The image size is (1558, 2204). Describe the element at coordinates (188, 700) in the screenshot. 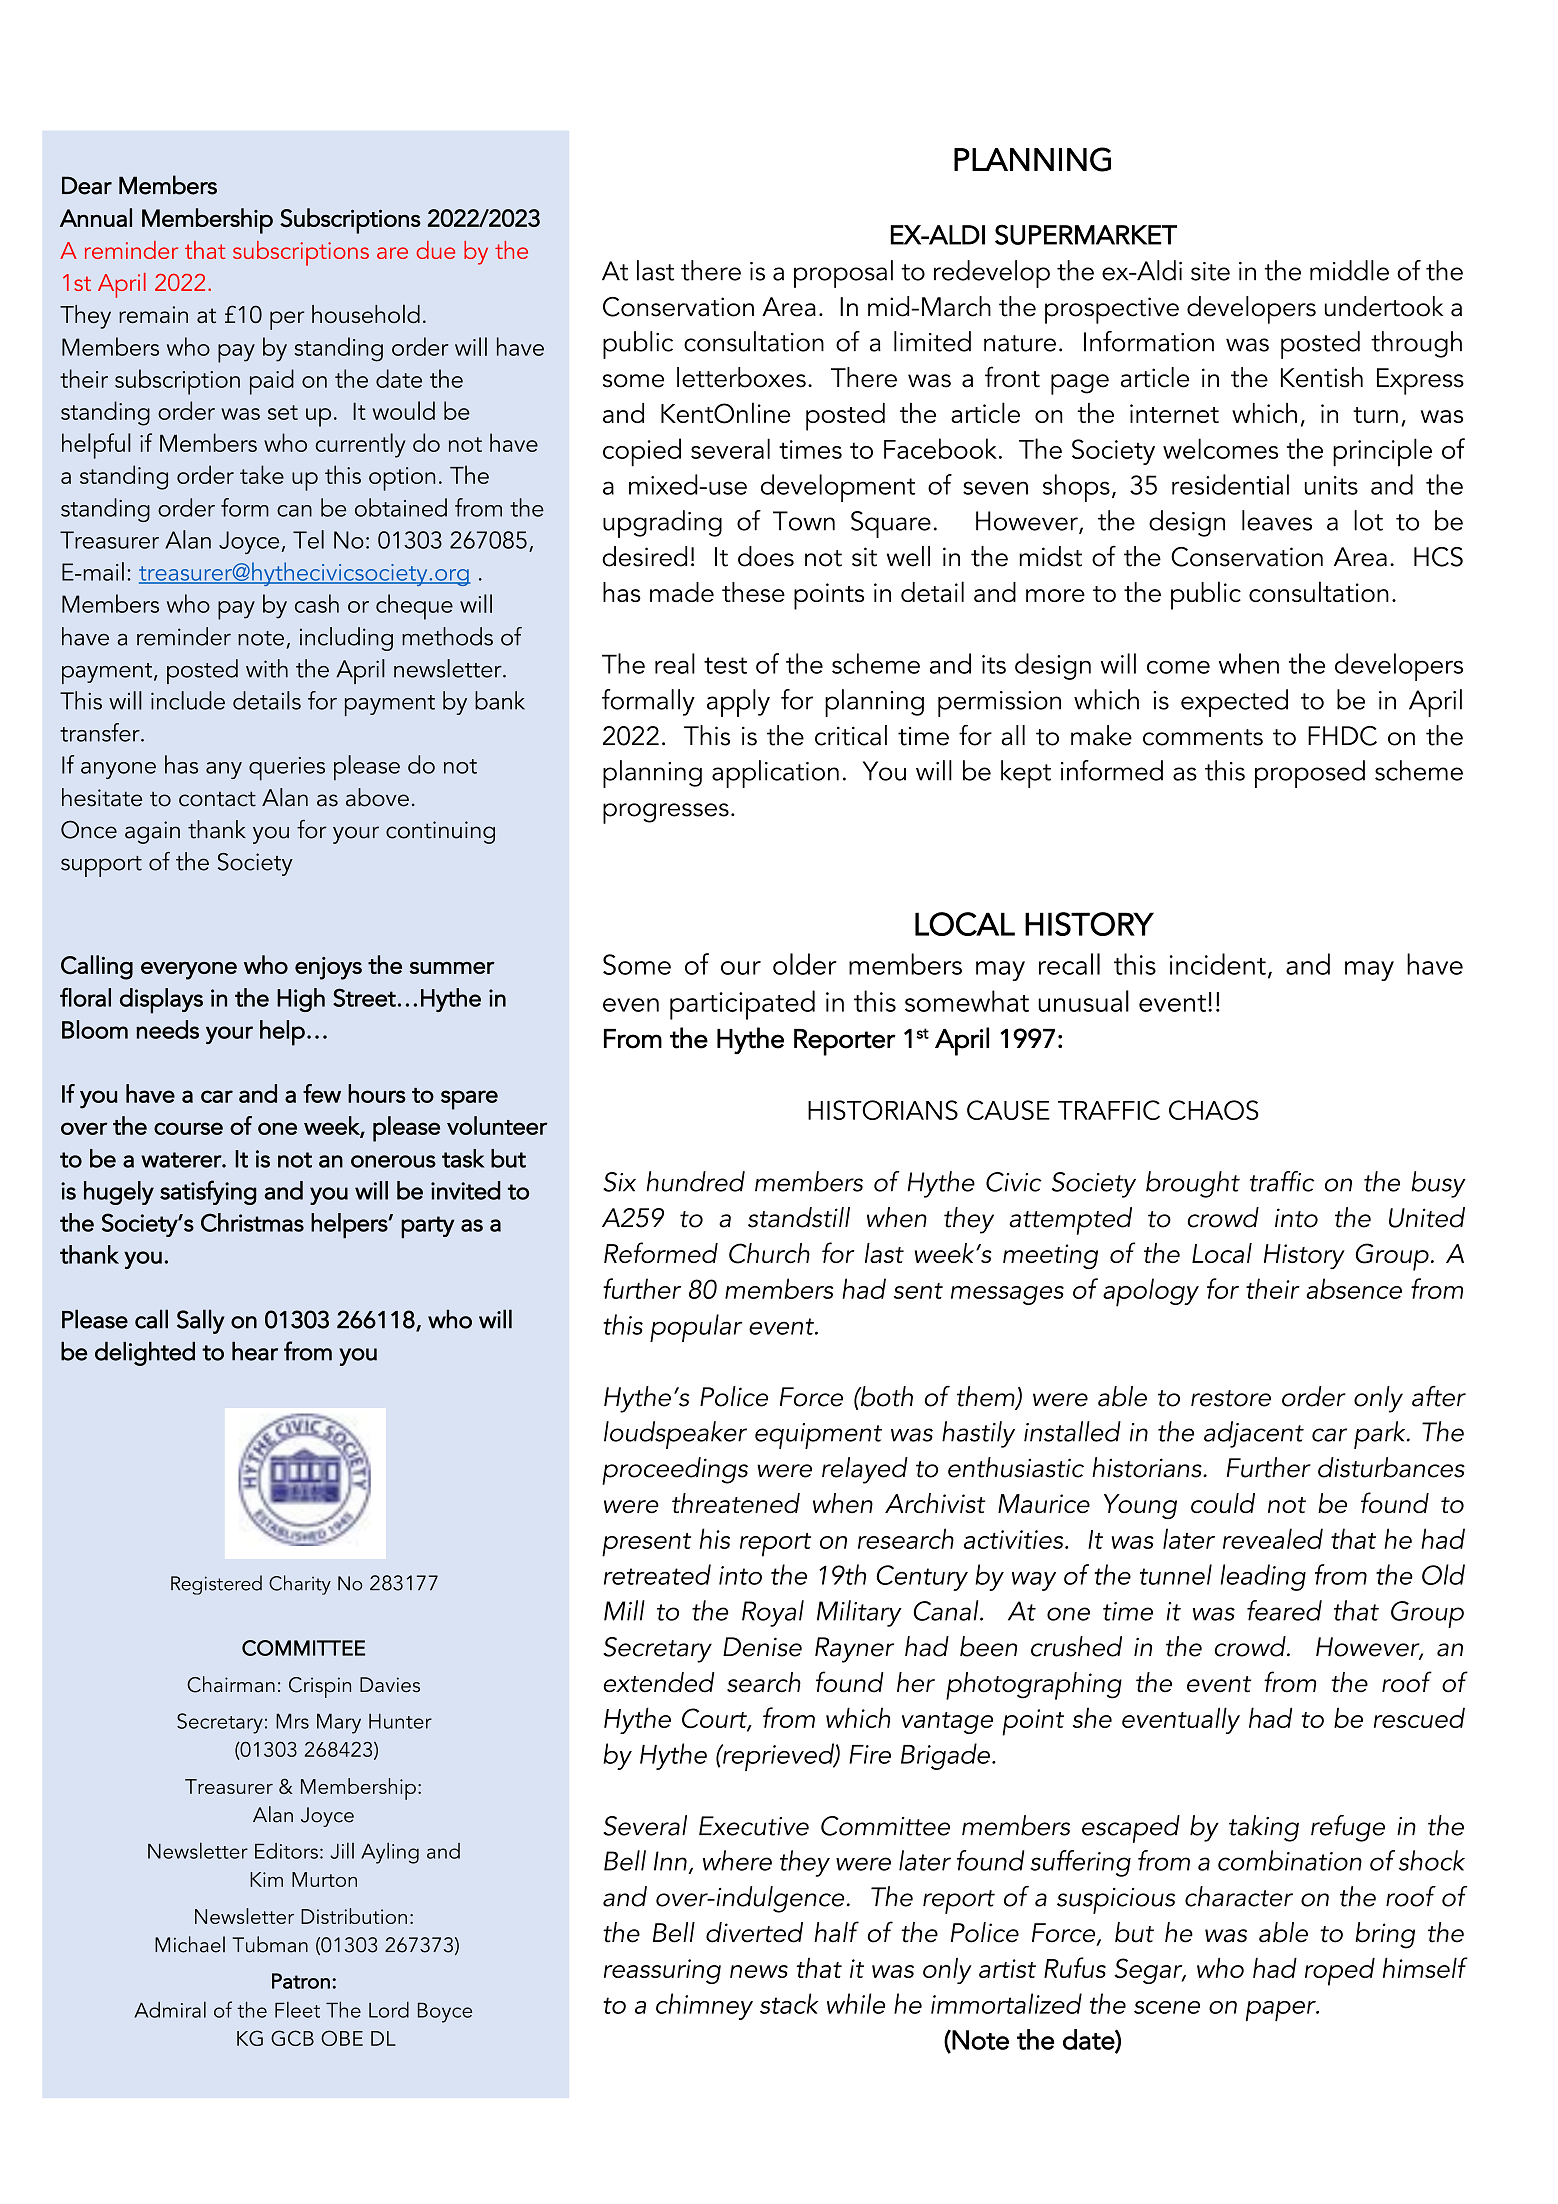

I see `include` at that location.
